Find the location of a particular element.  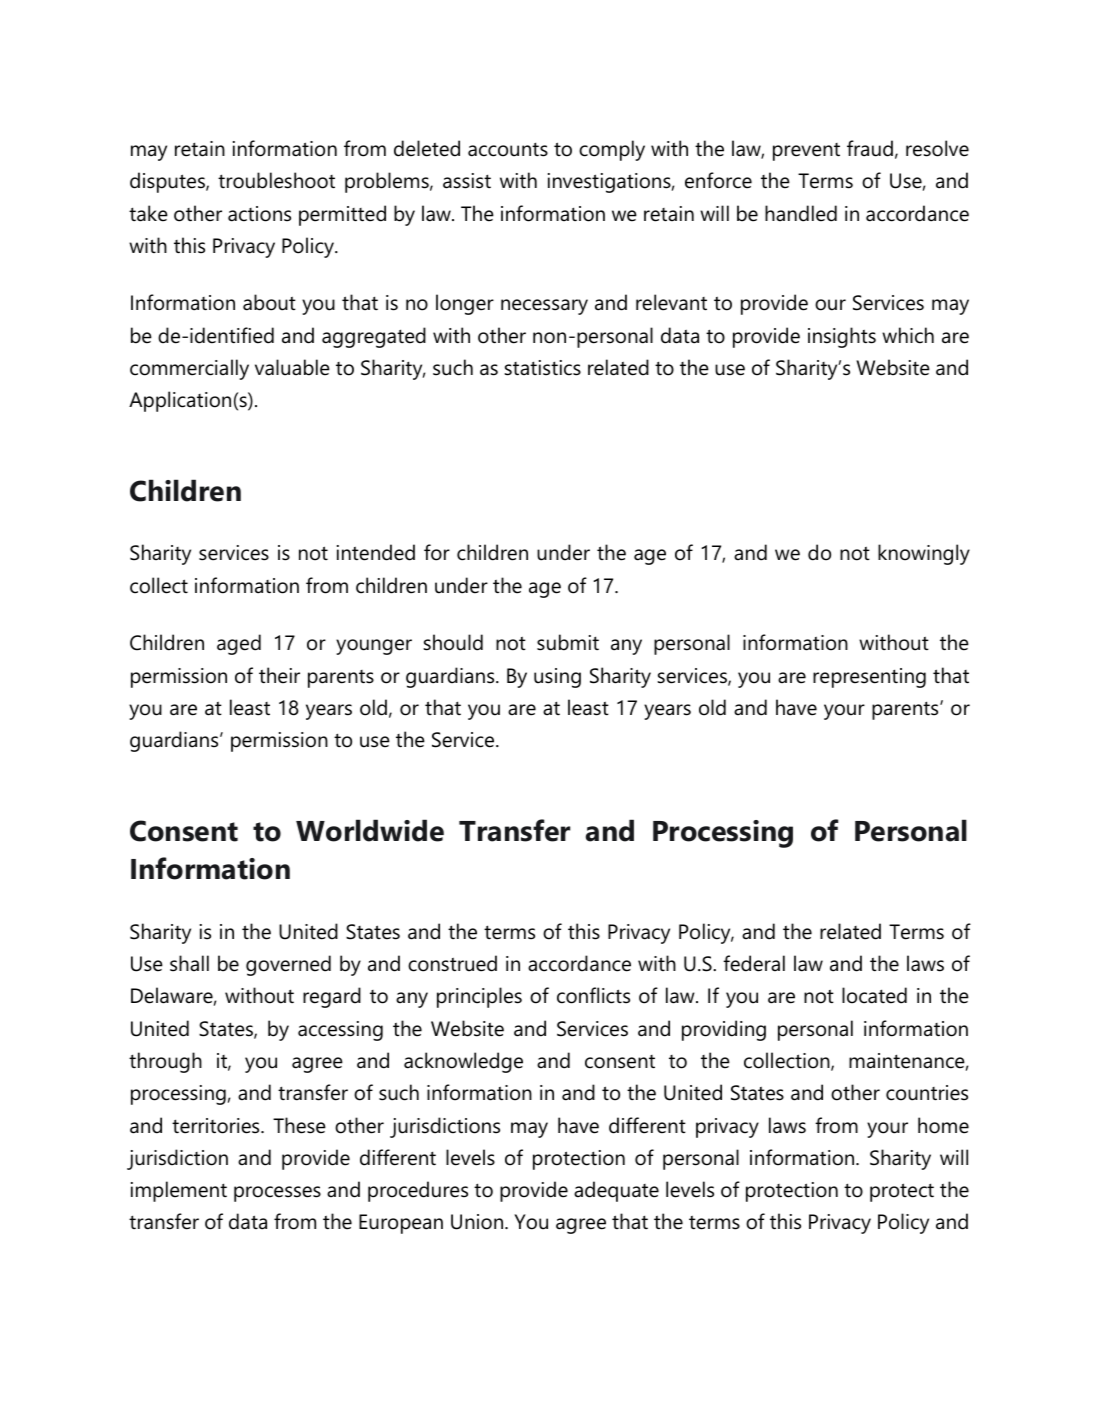

adequate is located at coordinates (616, 1191).
